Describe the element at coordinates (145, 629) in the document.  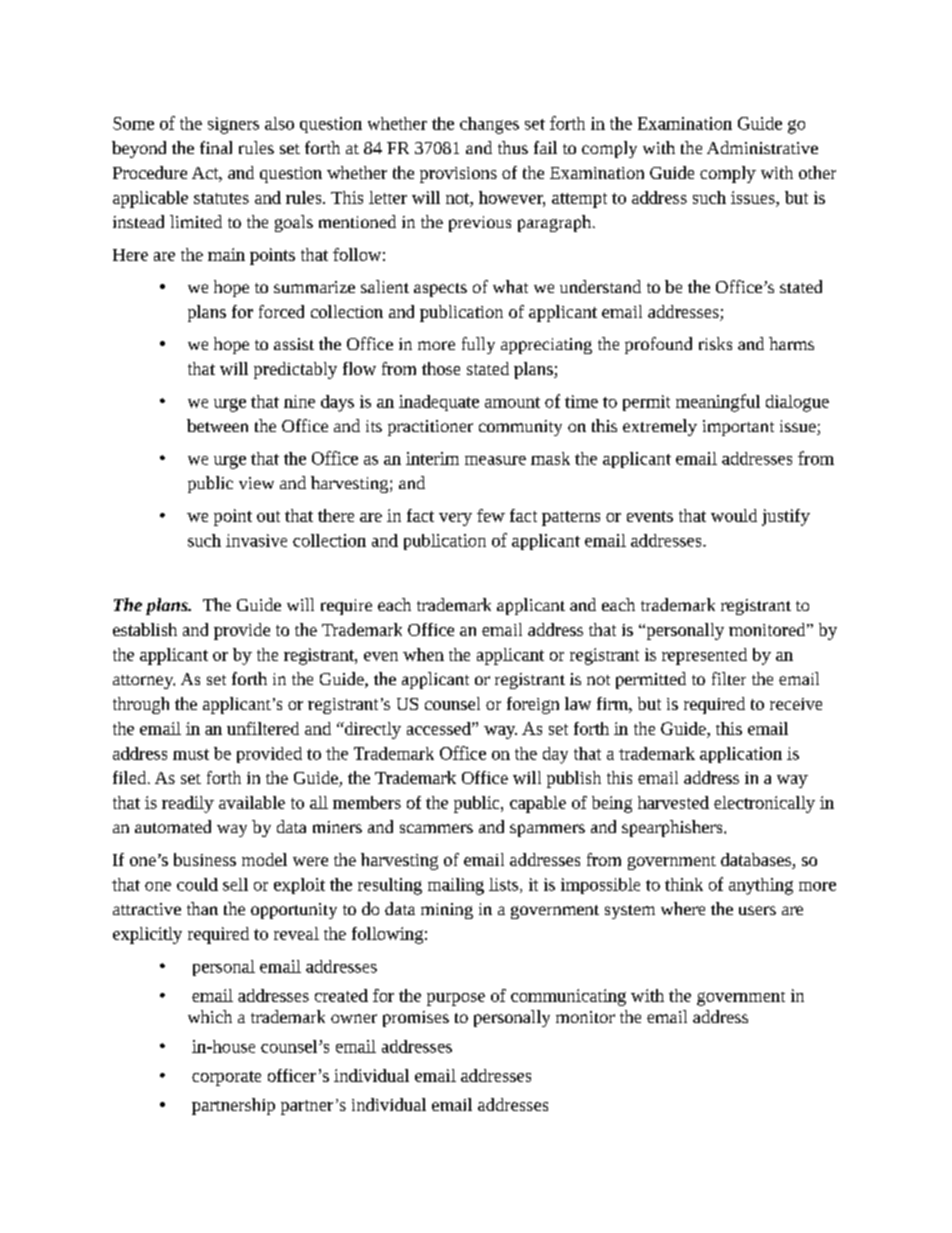
I see `establish` at that location.
